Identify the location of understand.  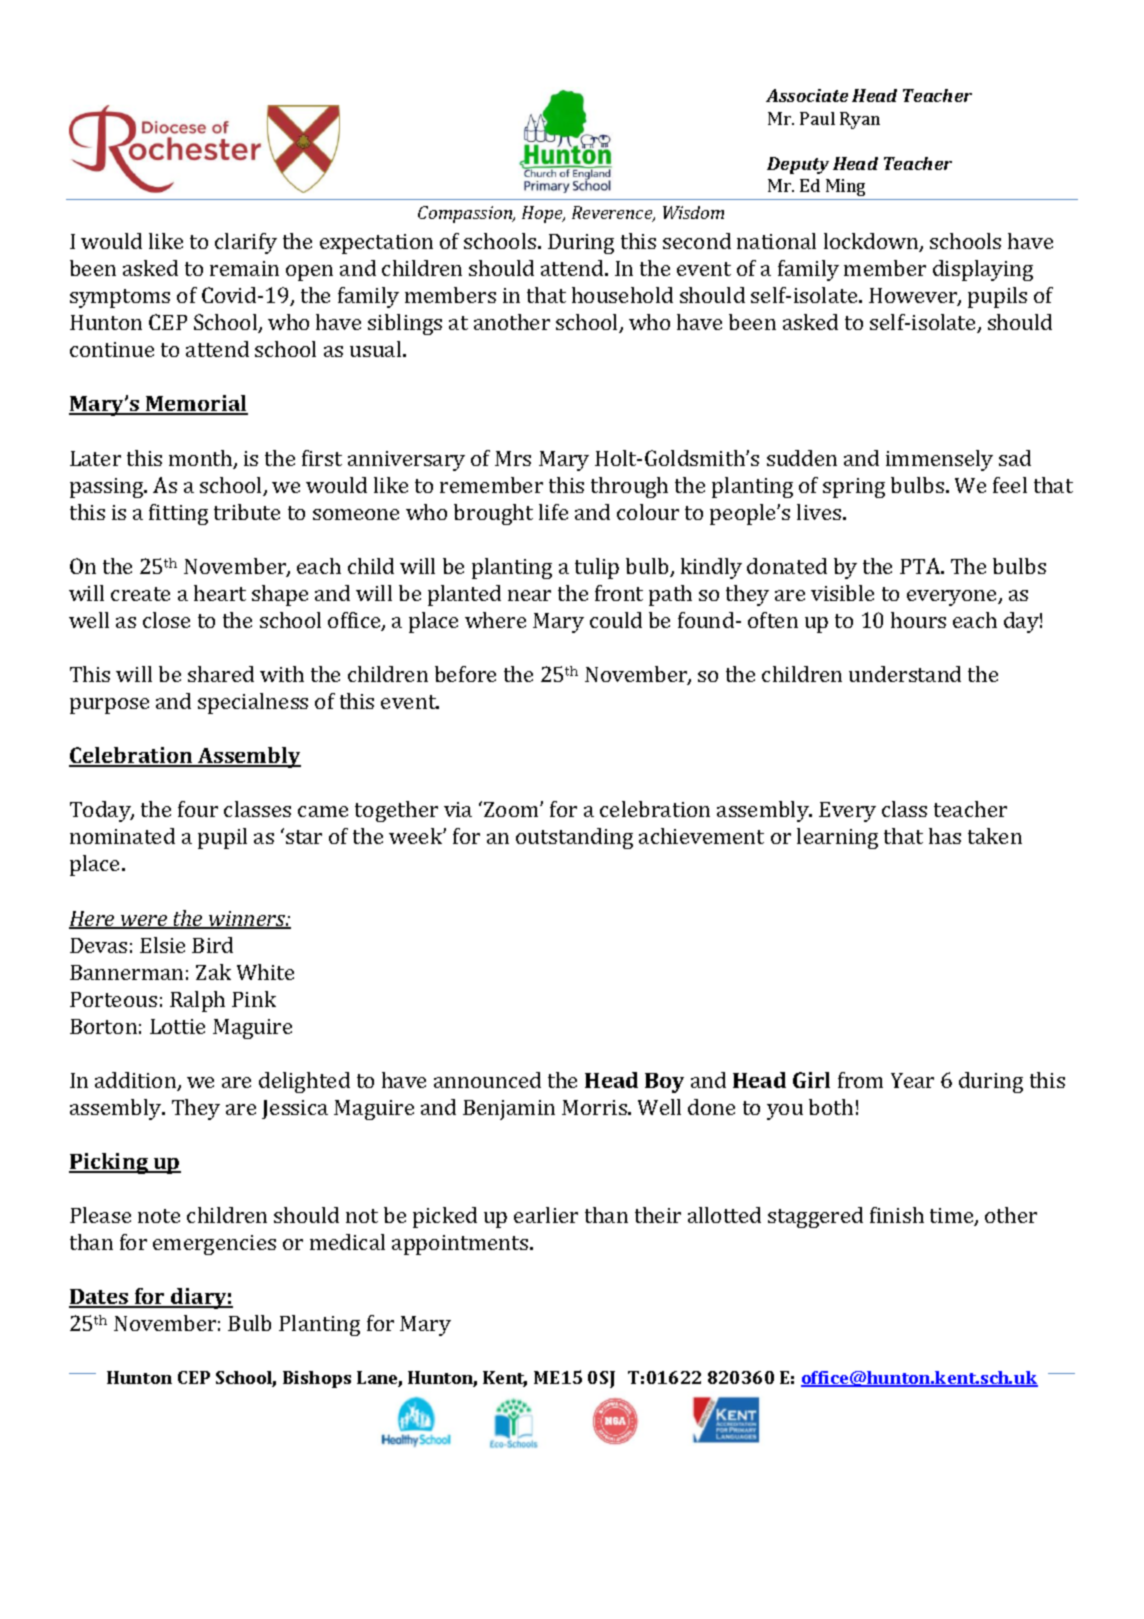
(905, 674).
